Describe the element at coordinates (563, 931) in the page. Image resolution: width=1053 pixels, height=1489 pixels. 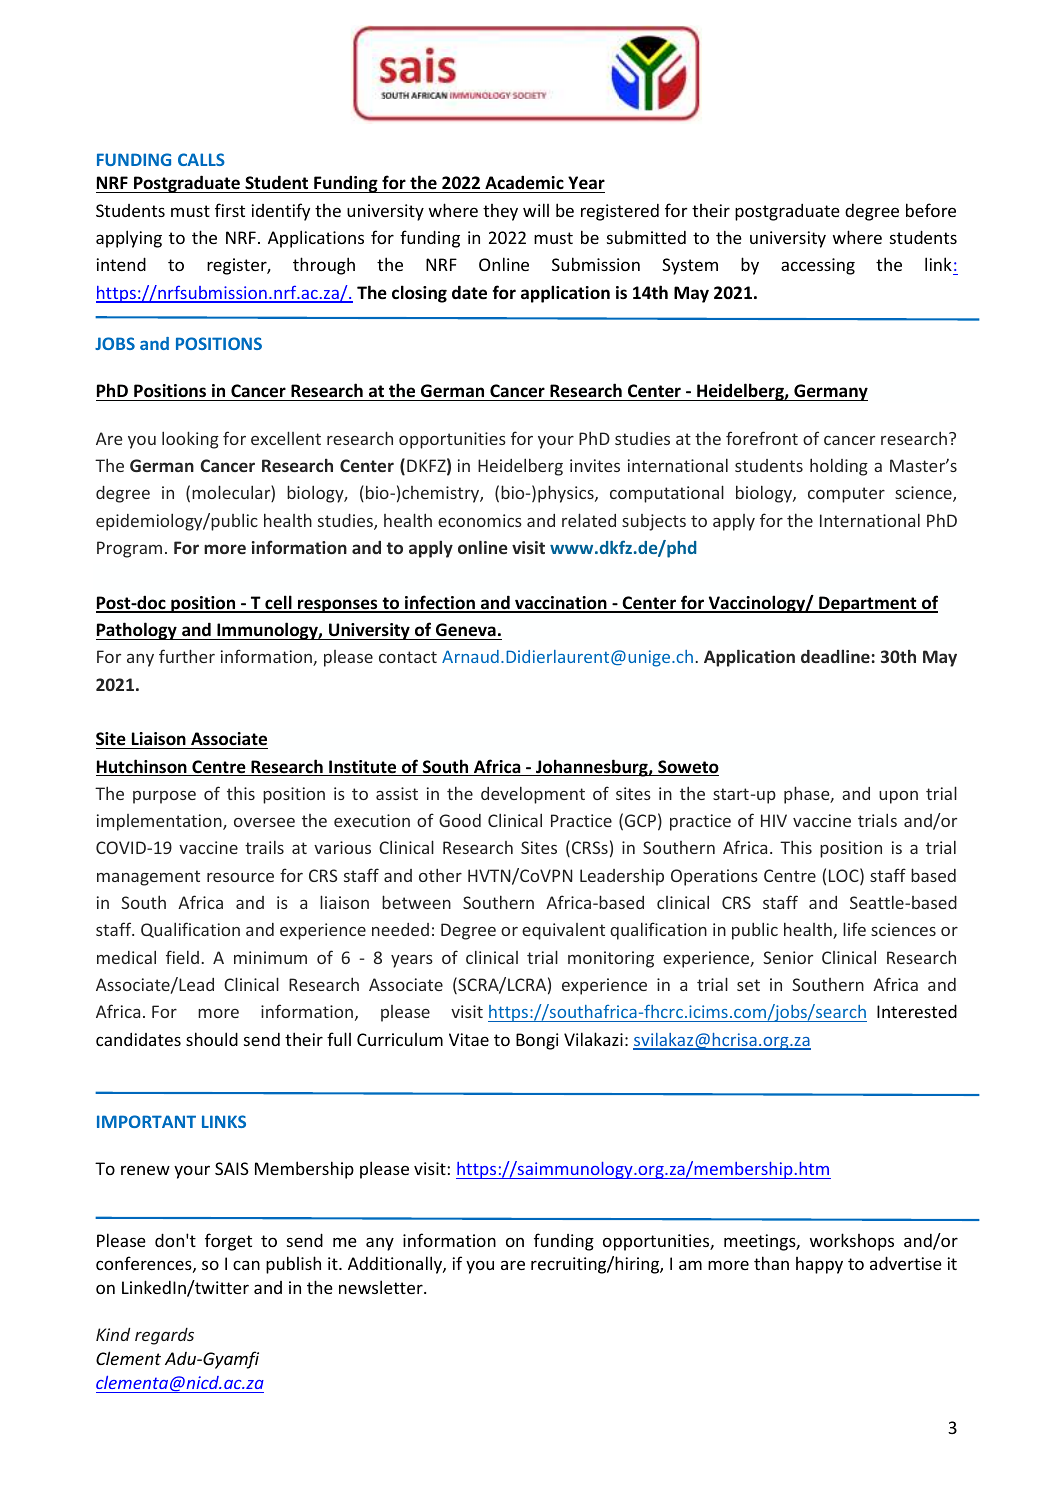
I see `equivalent` at that location.
